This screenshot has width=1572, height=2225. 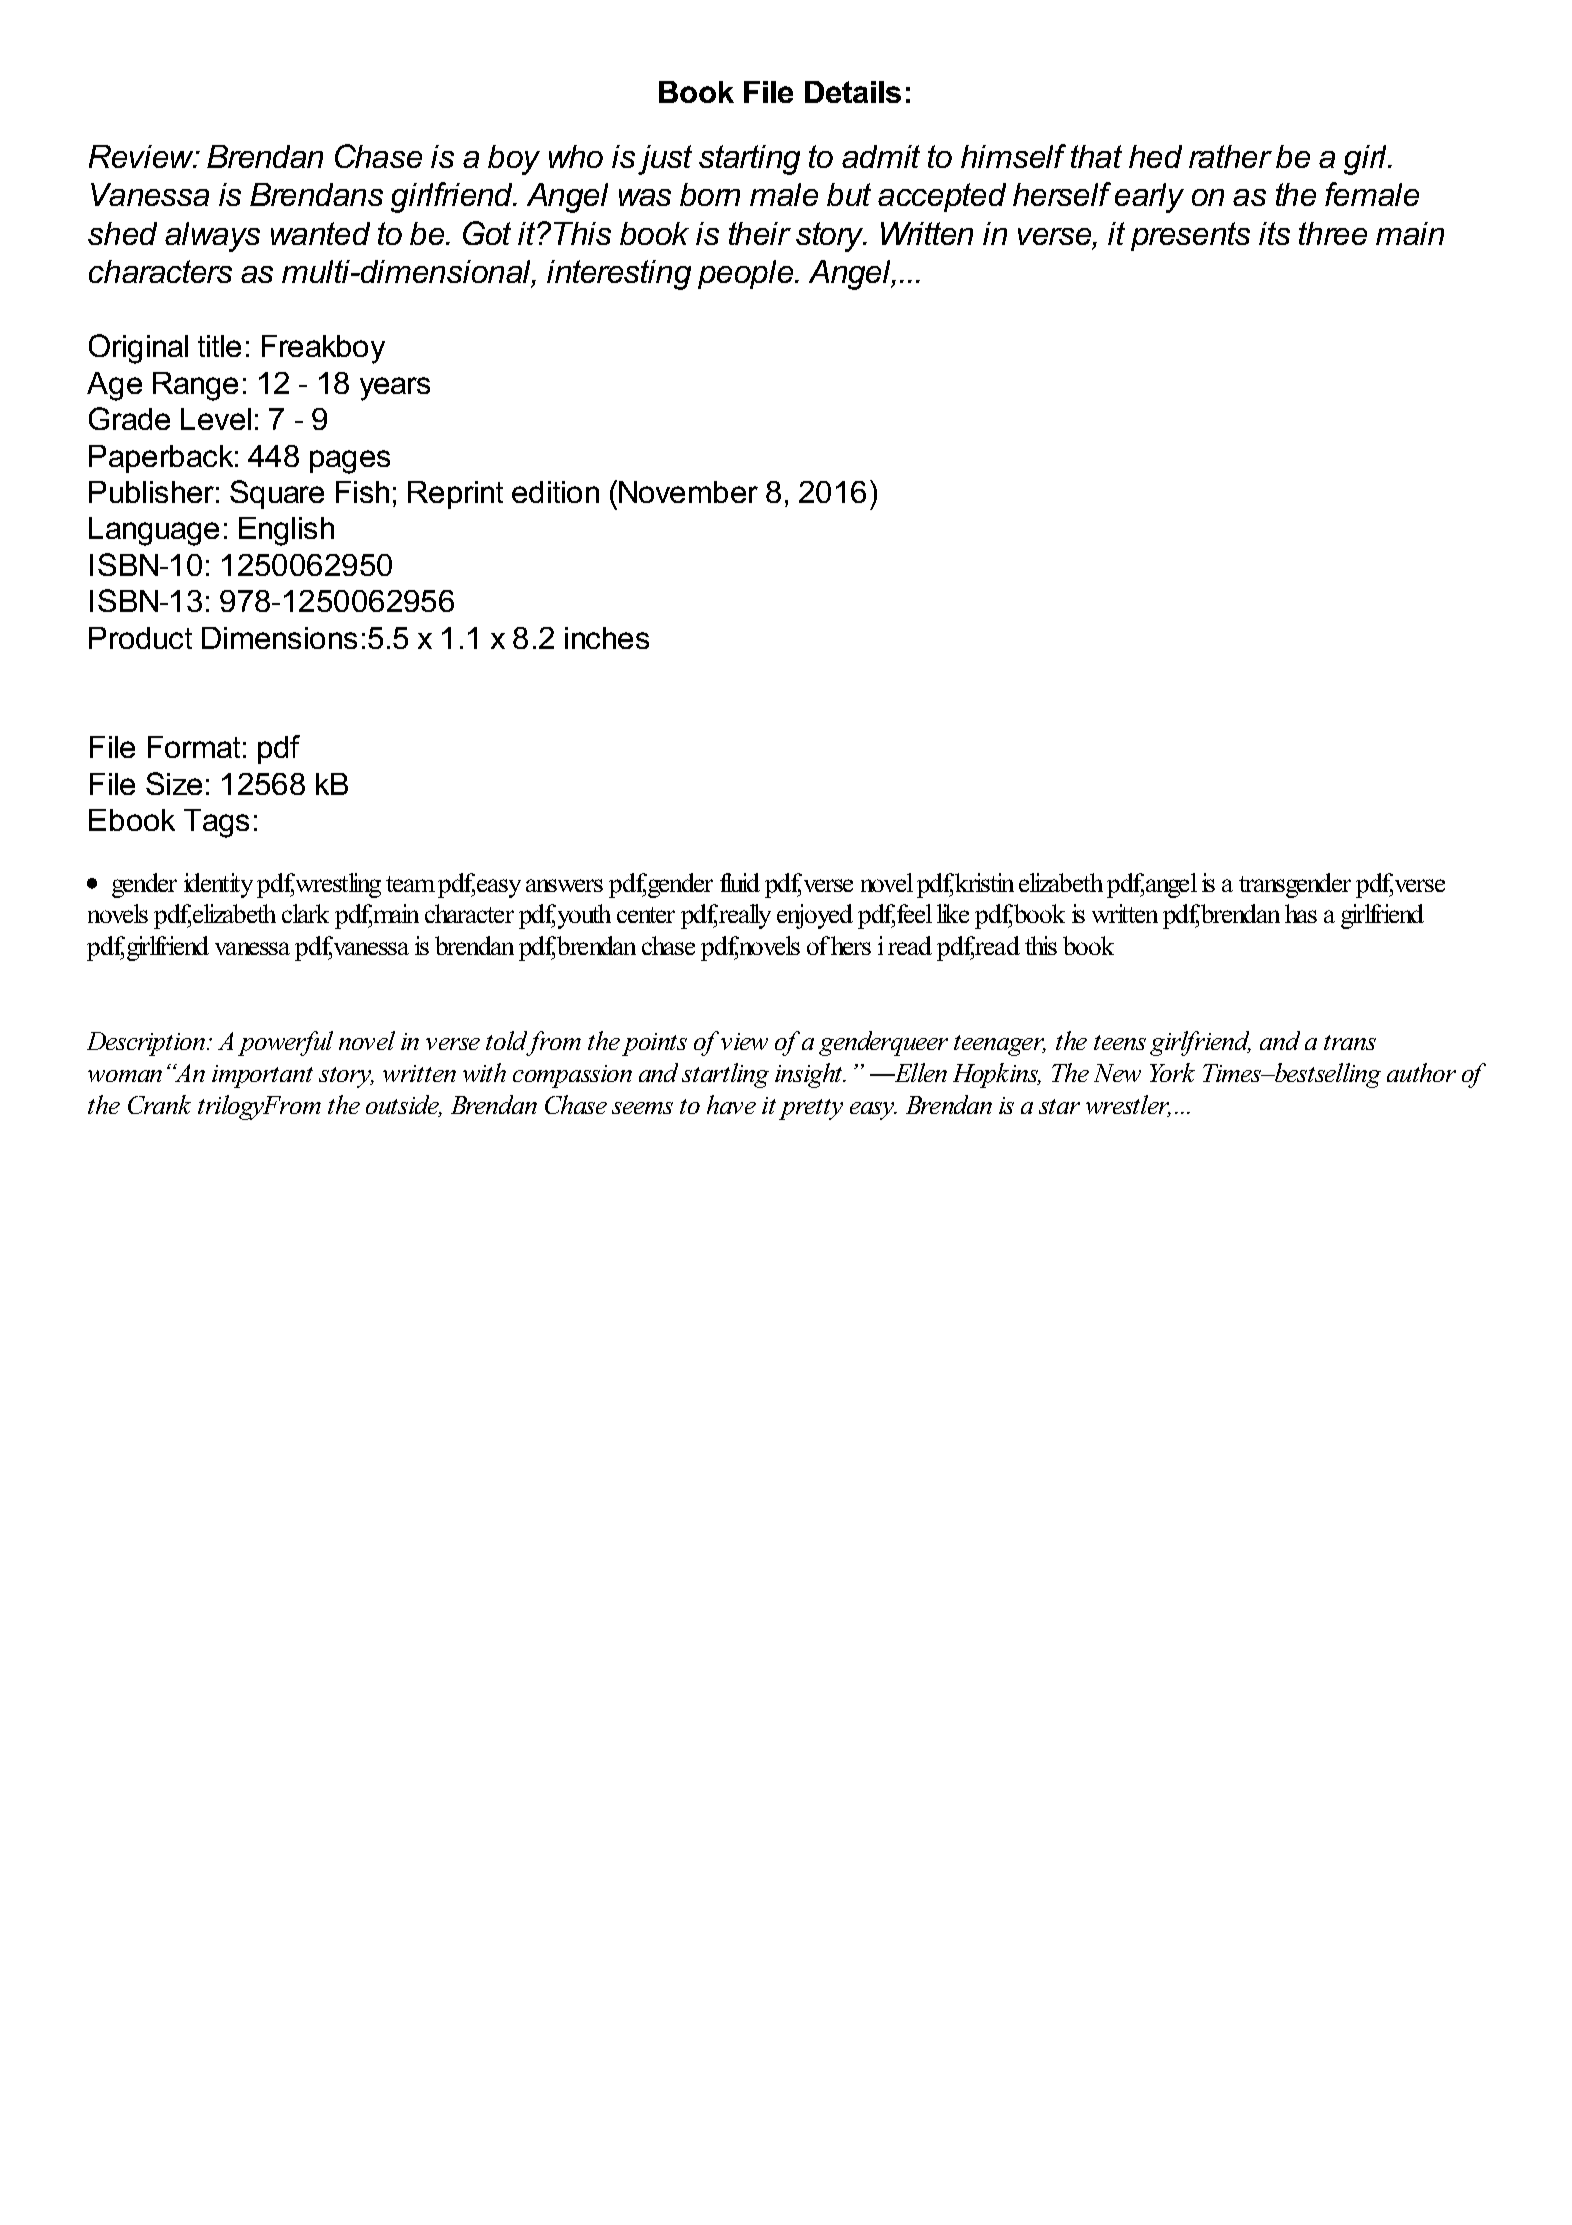 I want to click on Details, so click(x=853, y=92).
